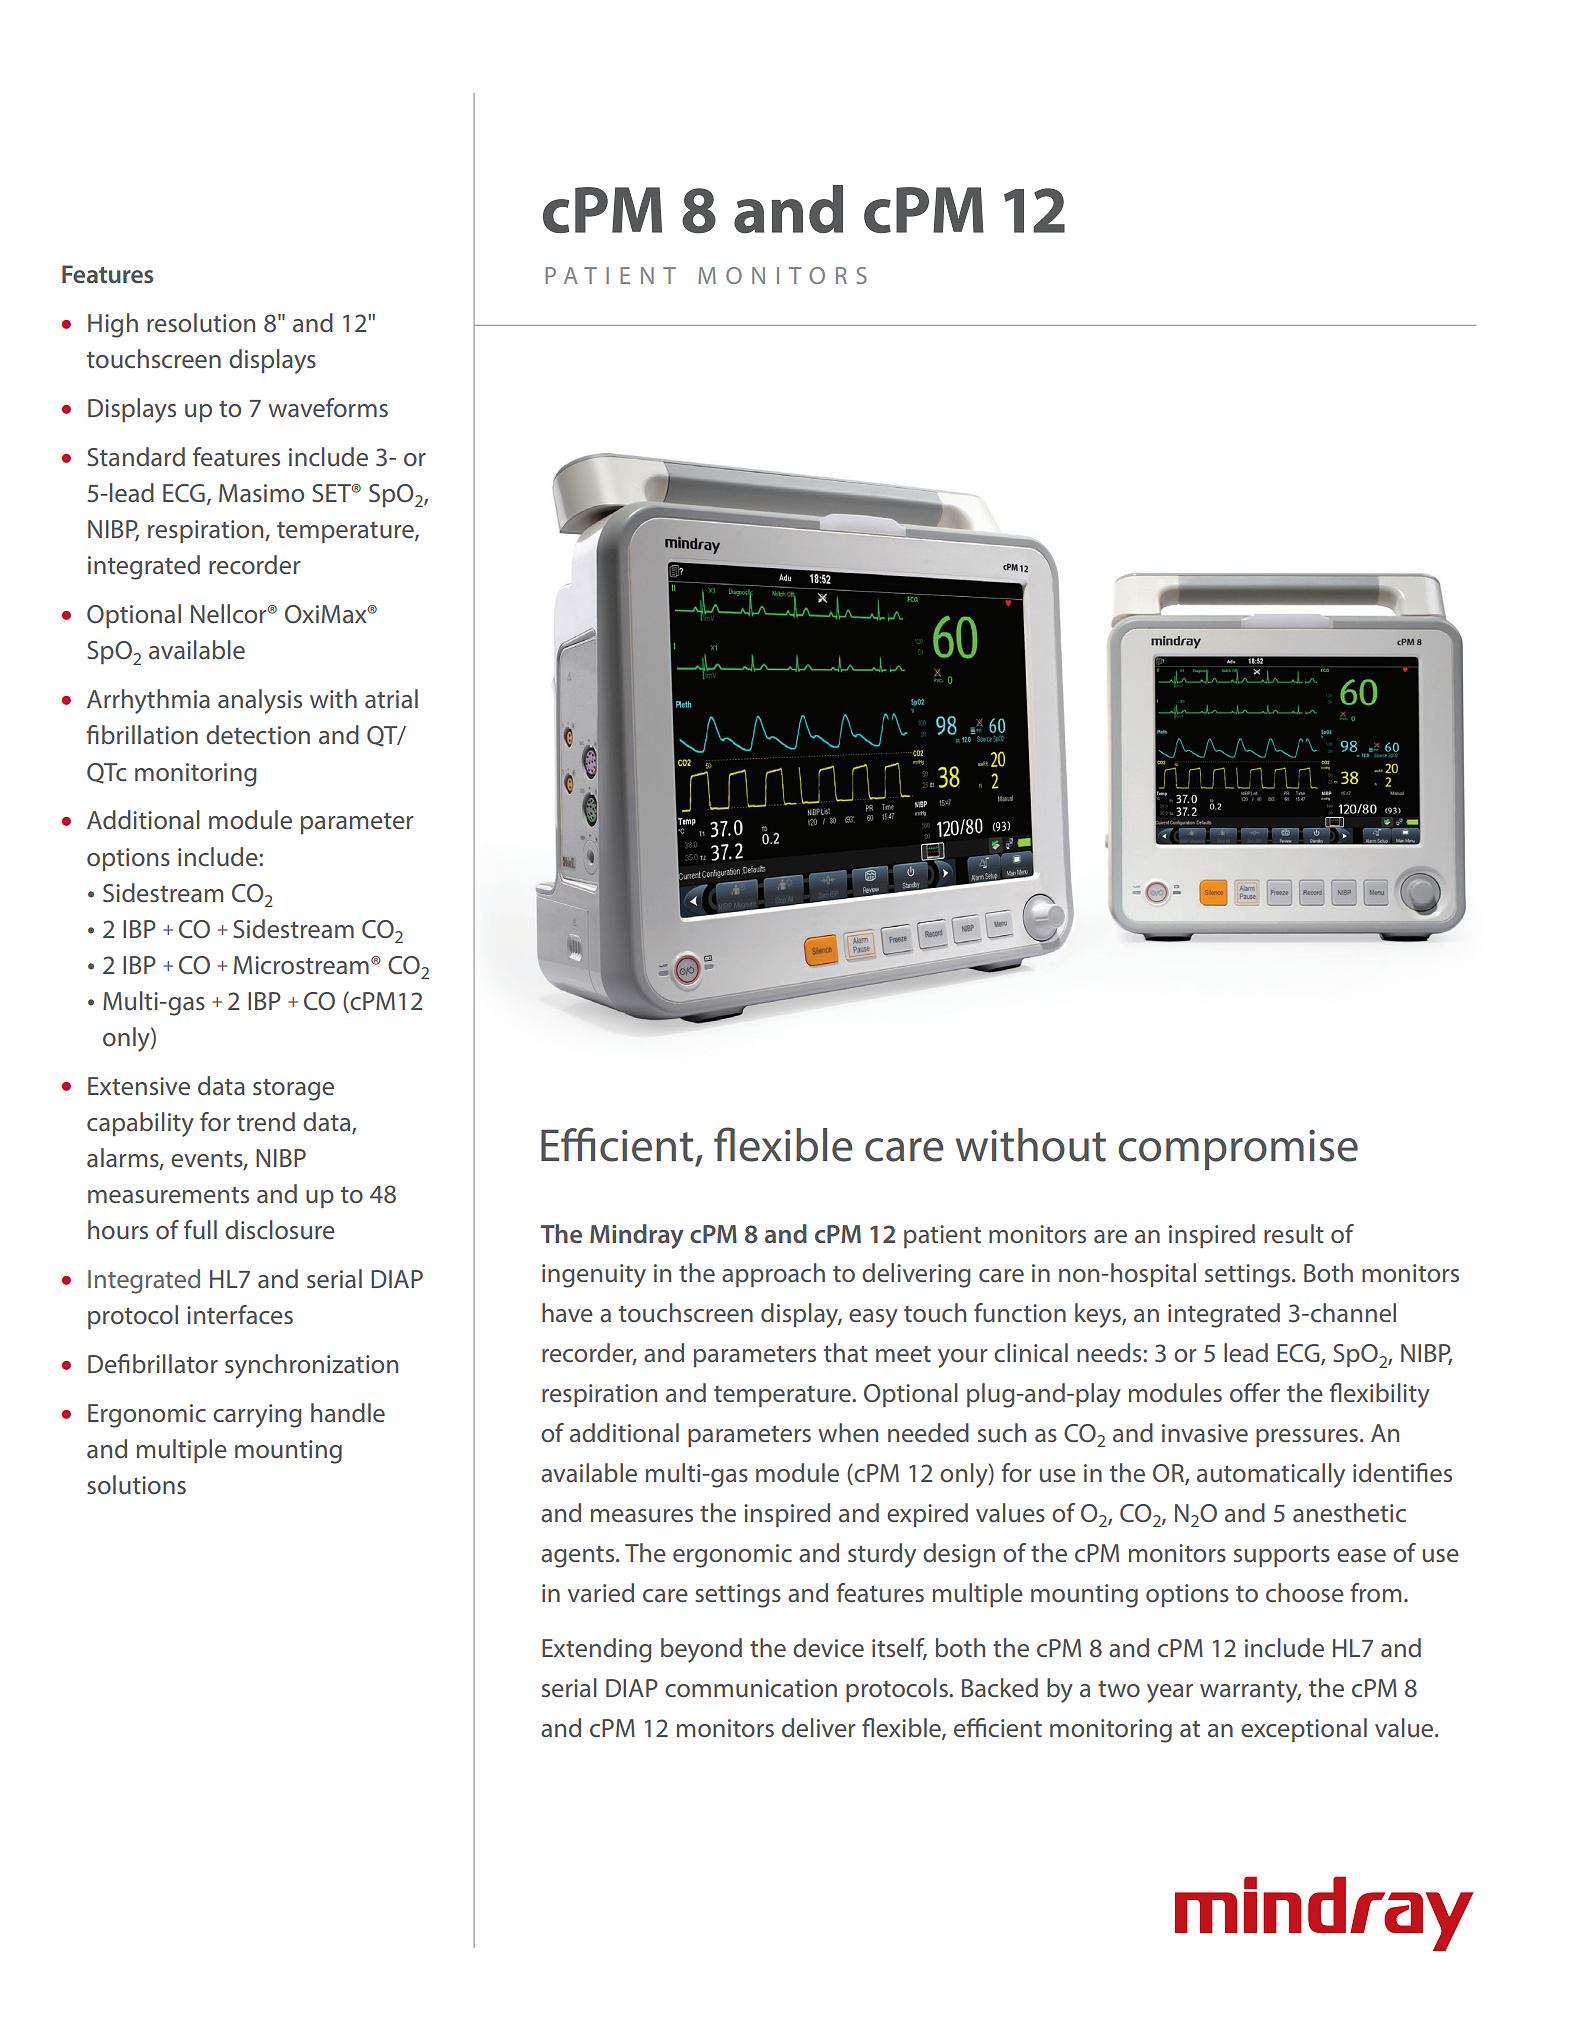 This screenshot has height=2041, width=1577. I want to click on atrial, so click(391, 699).
